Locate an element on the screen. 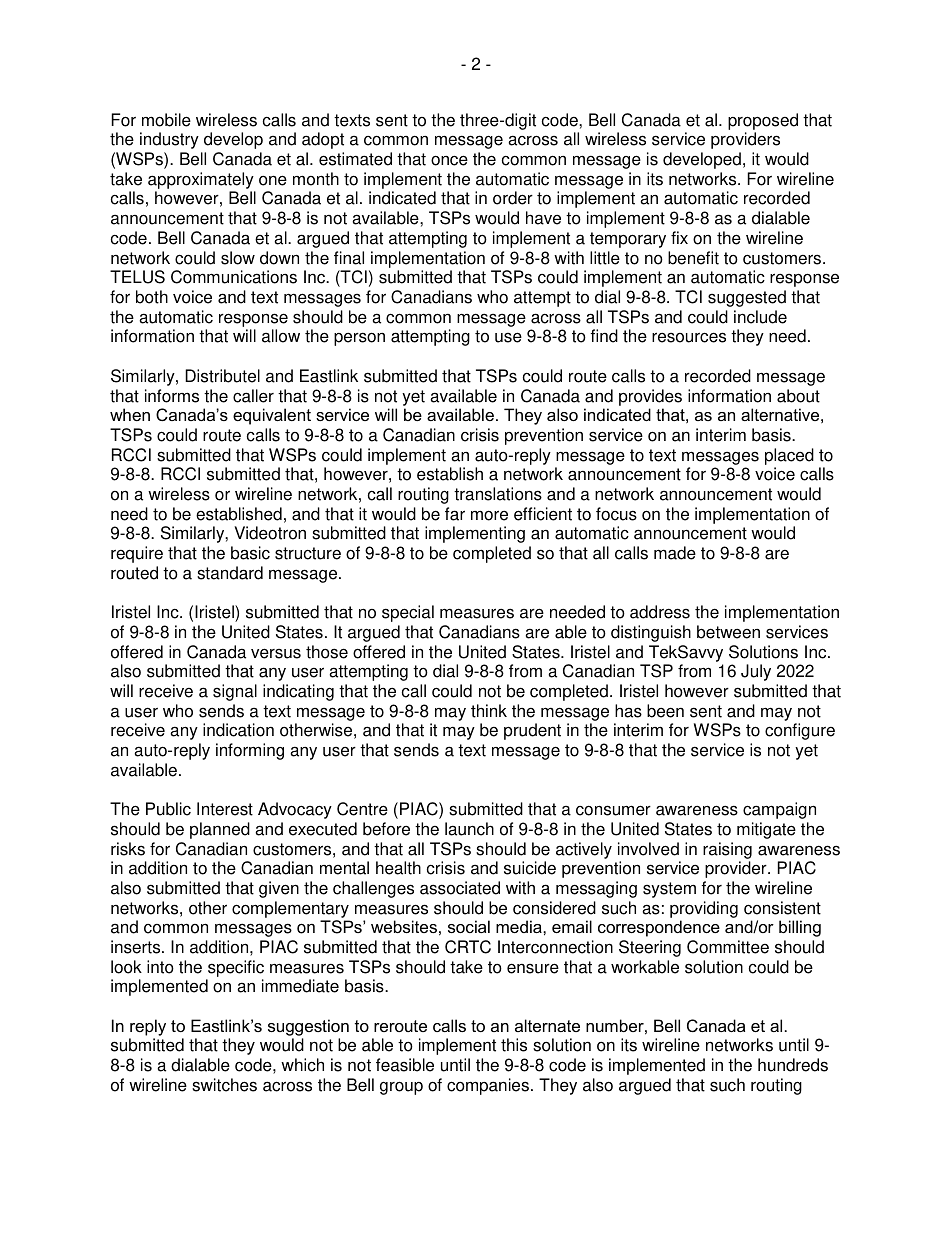 This screenshot has width=952, height=1233. equivalent is located at coordinates (272, 416).
